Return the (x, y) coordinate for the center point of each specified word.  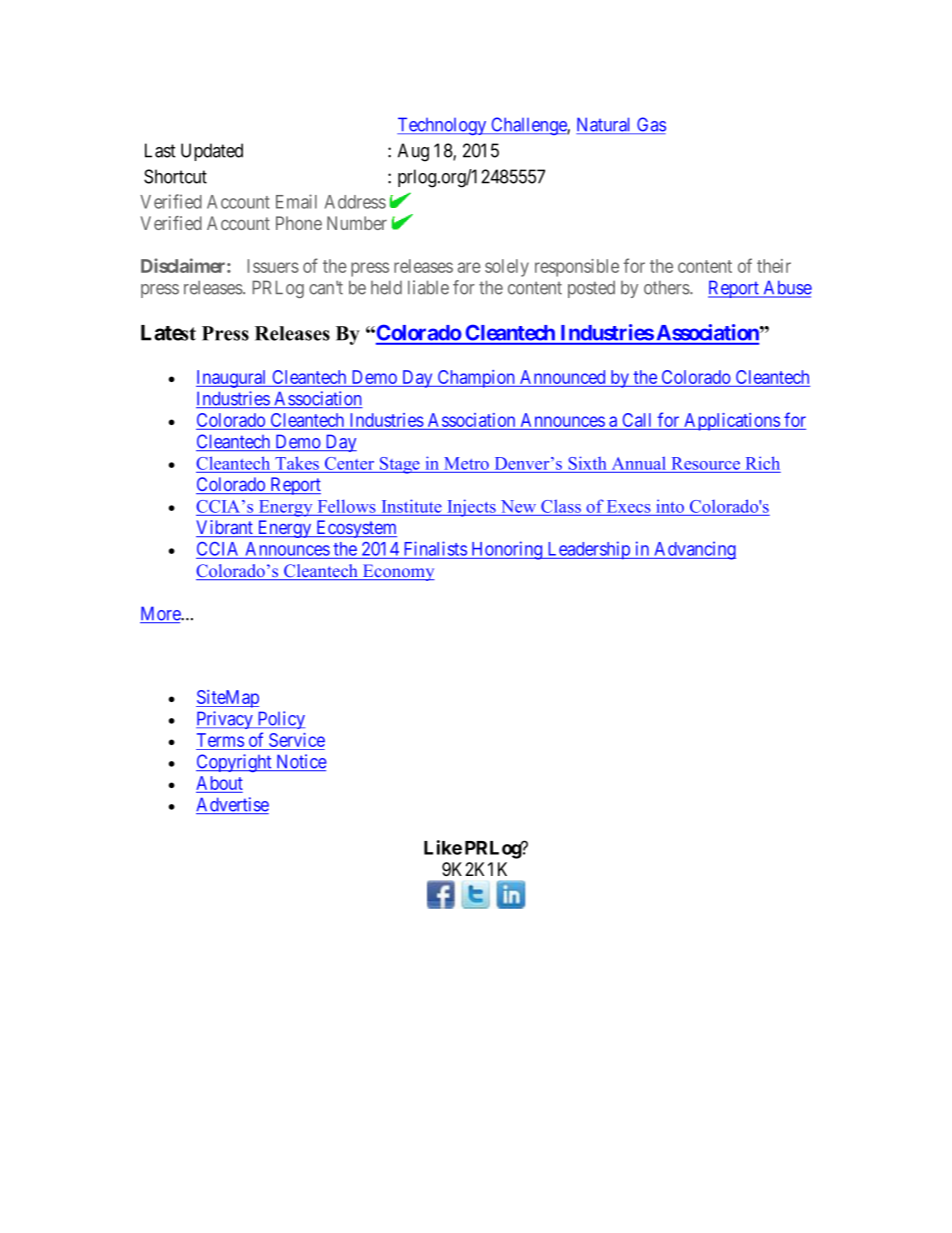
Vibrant (225, 528)
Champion (476, 379)
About (219, 783)
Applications (731, 422)
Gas (650, 125)
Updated (212, 152)
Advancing (694, 550)
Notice (300, 762)
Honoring (507, 550)
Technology (443, 126)
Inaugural (232, 379)
